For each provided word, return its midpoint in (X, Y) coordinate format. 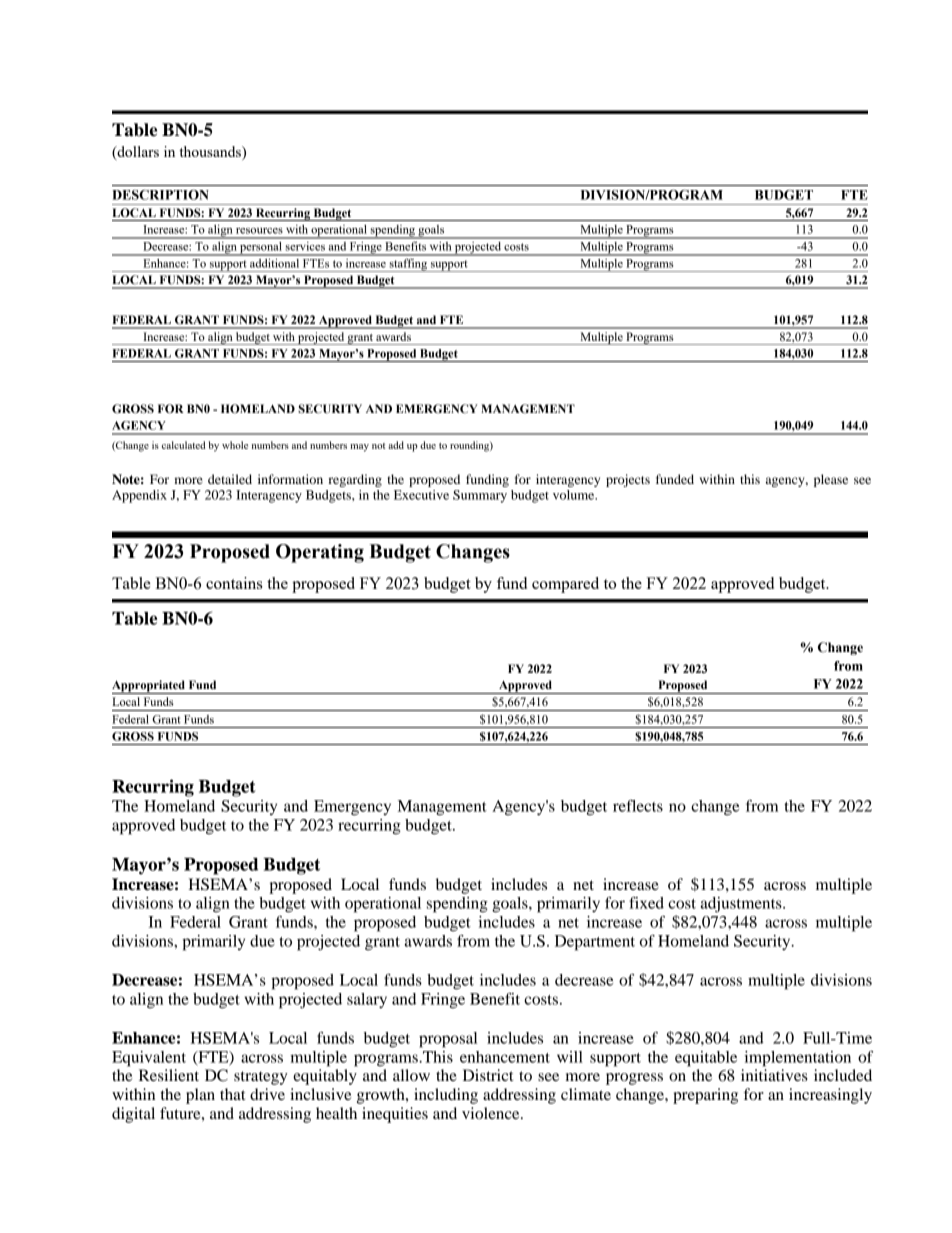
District (488, 1075)
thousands (211, 153)
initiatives (774, 1075)
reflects (638, 806)
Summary (480, 496)
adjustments (742, 905)
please (831, 480)
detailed (230, 479)
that (232, 1094)
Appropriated (149, 687)
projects (628, 480)
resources (259, 231)
